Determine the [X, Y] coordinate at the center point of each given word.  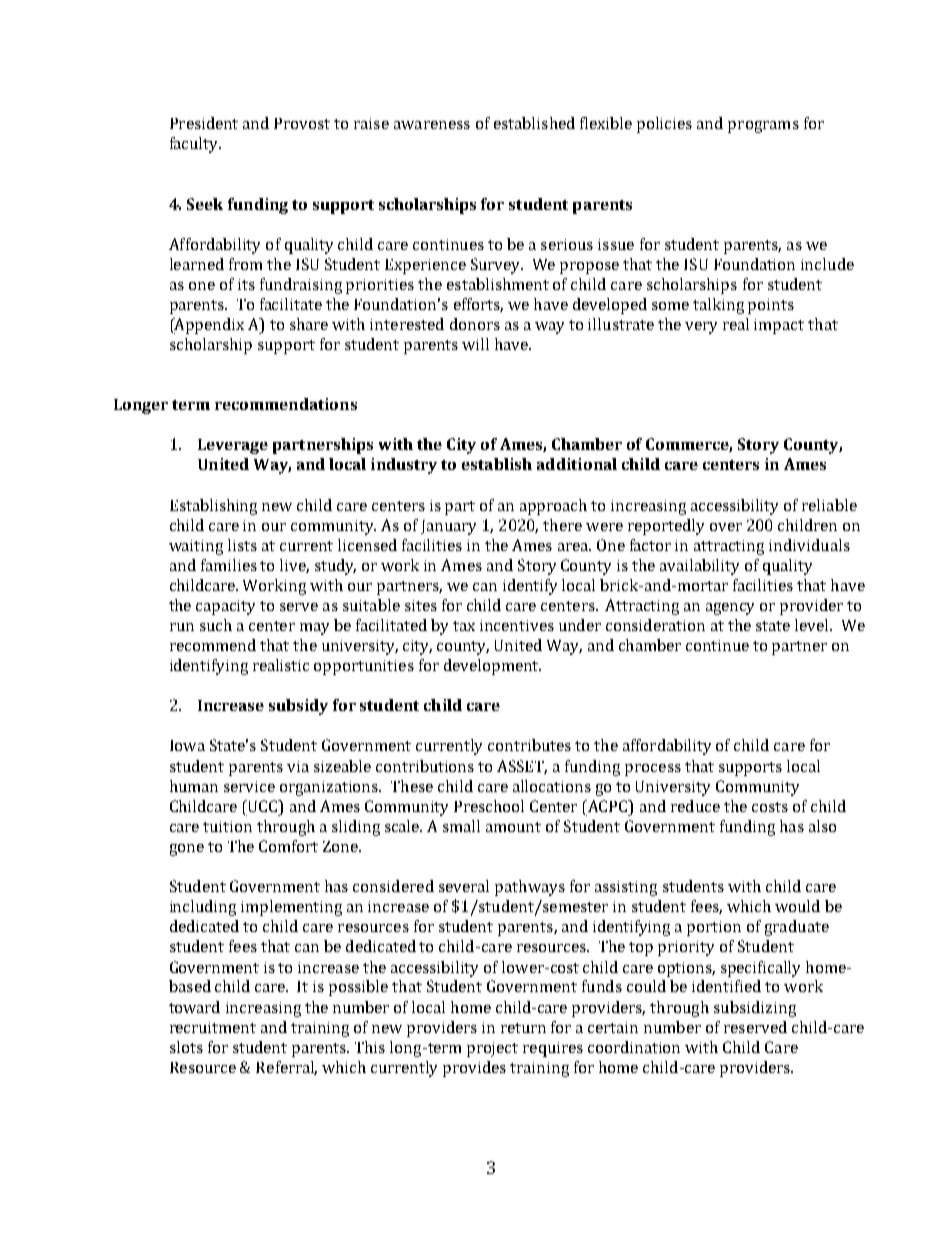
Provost [302, 123]
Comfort [288, 846]
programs [763, 127]
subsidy [298, 707]
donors [475, 324]
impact [779, 326]
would [797, 906]
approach [553, 507]
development [492, 667]
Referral [286, 1068]
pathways [530, 888]
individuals [809, 545]
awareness [432, 125]
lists [242, 545]
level [813, 625]
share [309, 324]
